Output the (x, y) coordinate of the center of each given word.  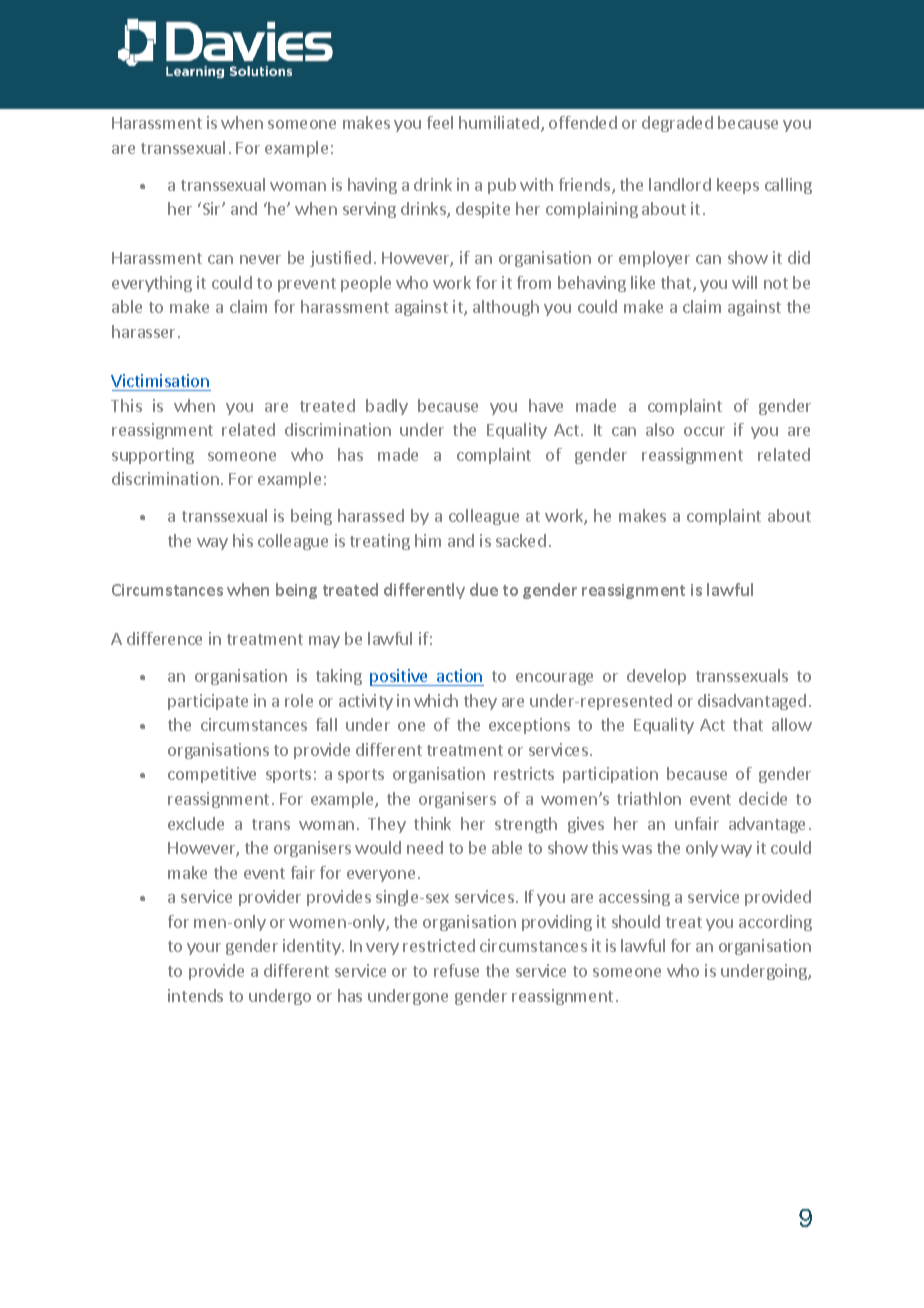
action (459, 675)
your (204, 949)
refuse (456, 970)
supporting (153, 456)
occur (704, 431)
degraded (677, 124)
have (546, 405)
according (775, 923)
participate (208, 702)
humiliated (499, 122)
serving (369, 210)
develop (656, 677)
